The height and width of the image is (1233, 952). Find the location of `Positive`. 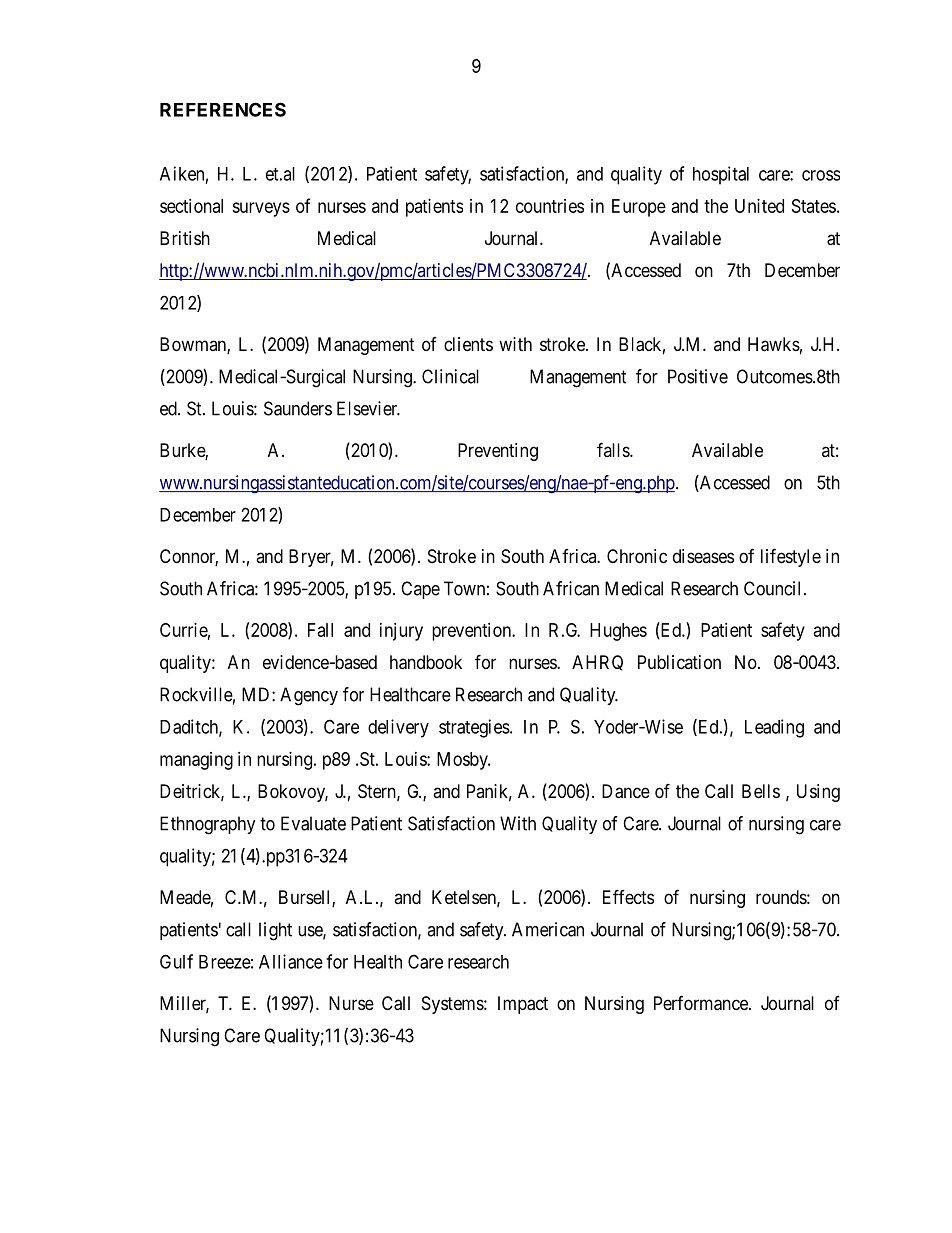

Positive is located at coordinates (698, 376).
